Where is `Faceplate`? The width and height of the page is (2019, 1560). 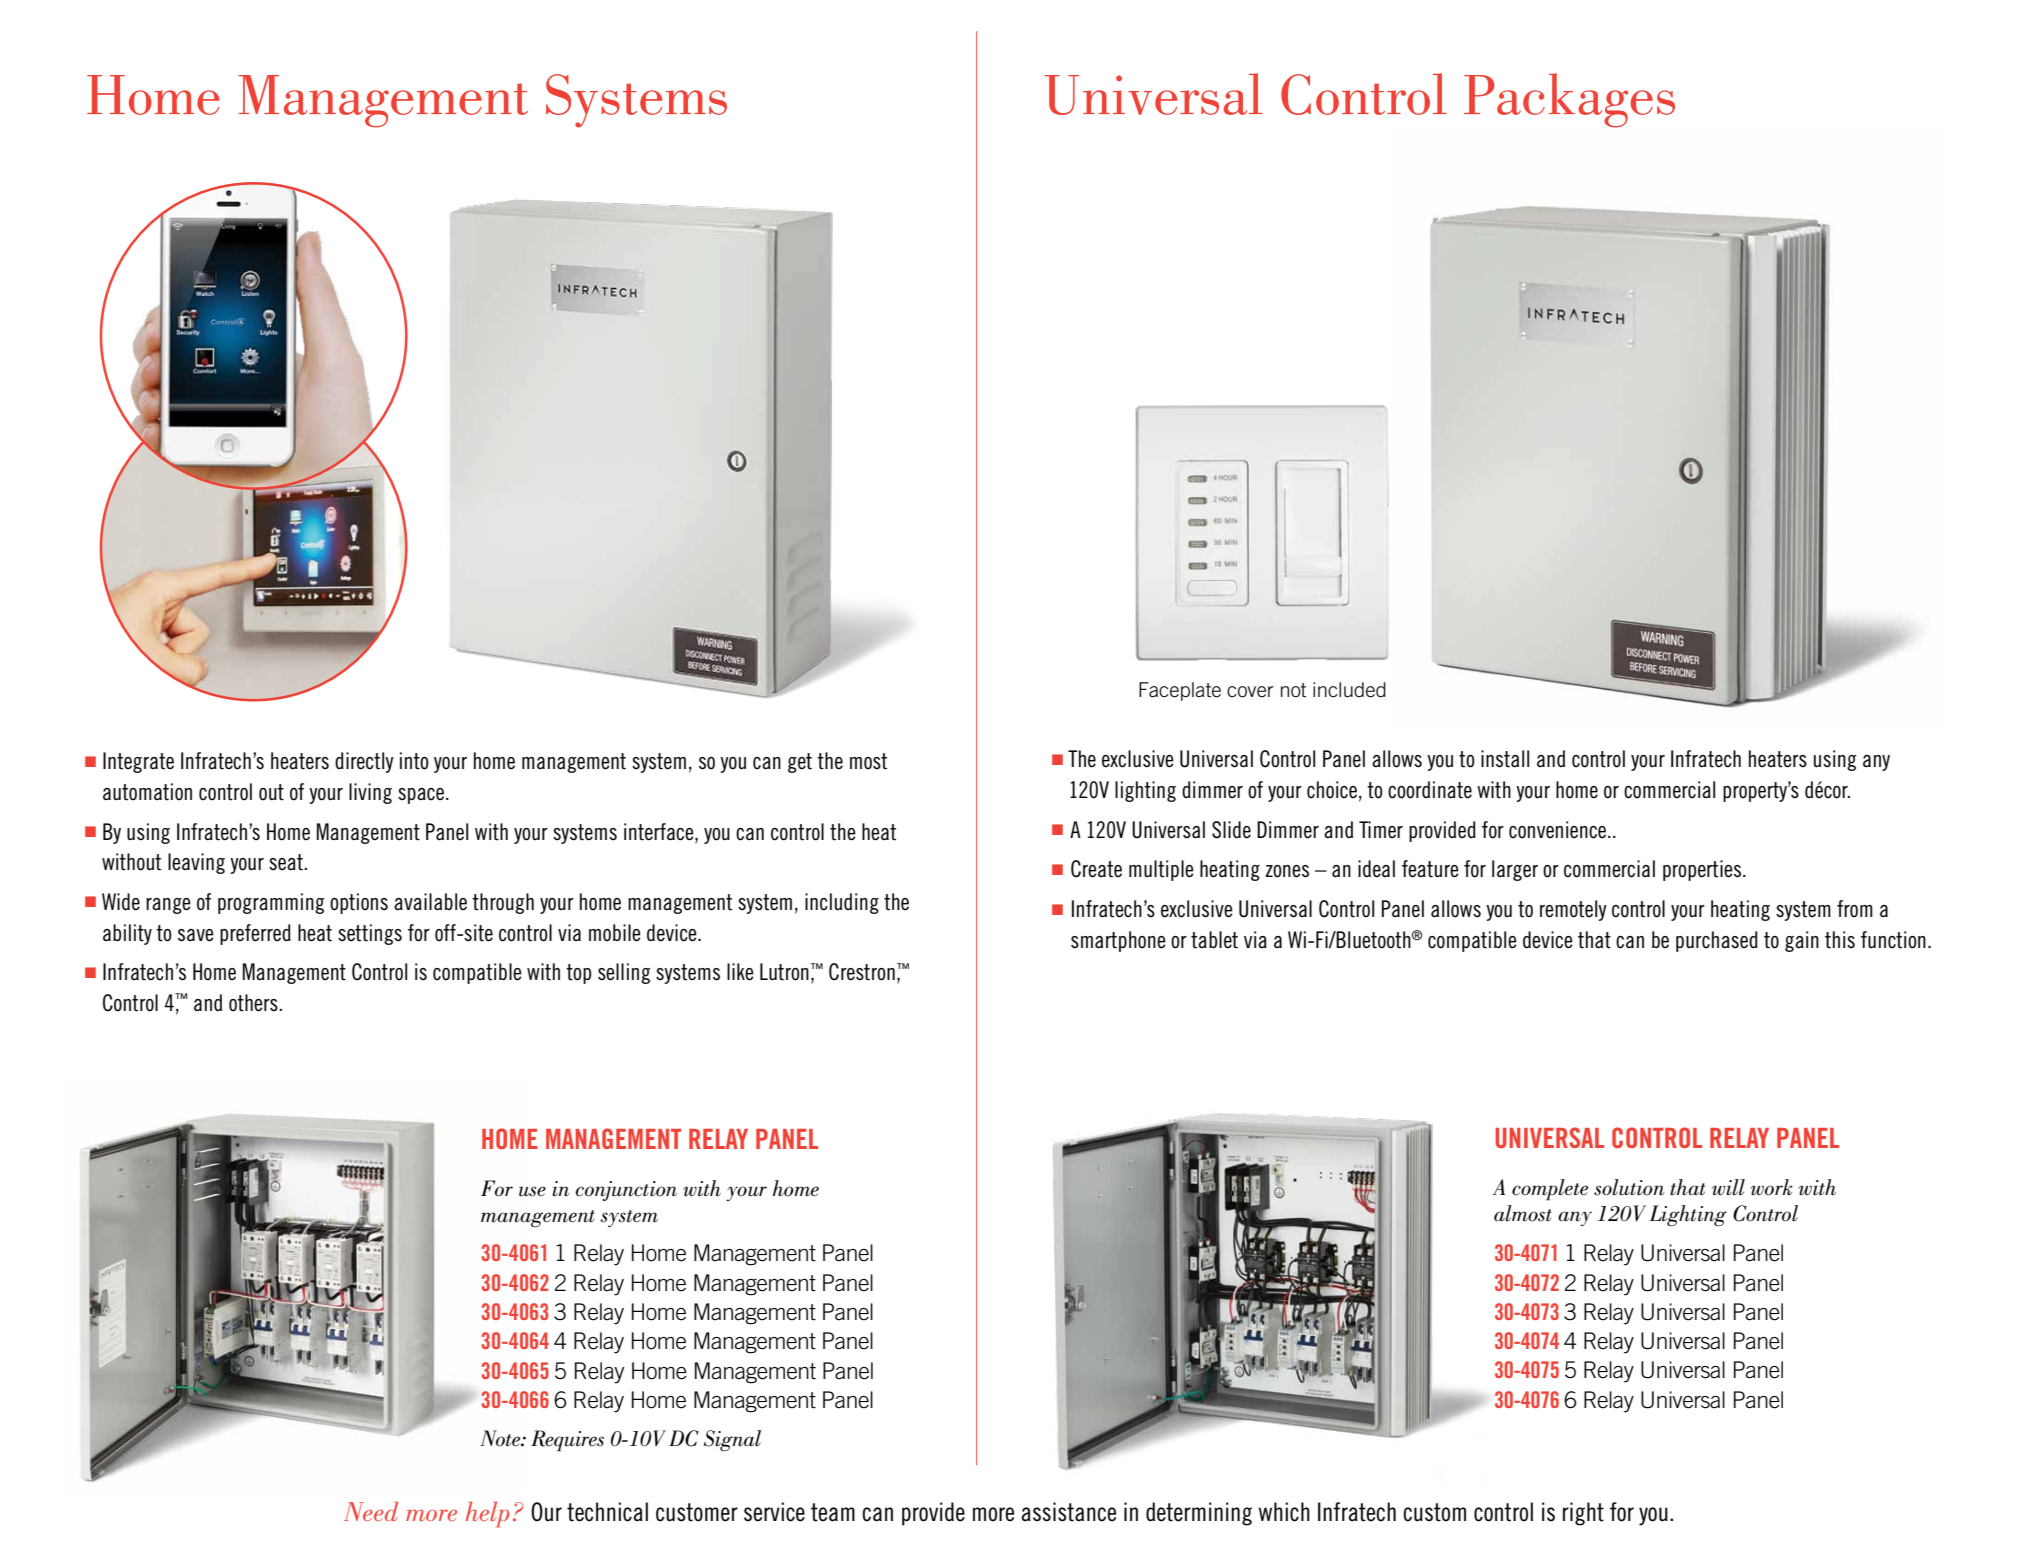 Faceplate is located at coordinates (1180, 691).
